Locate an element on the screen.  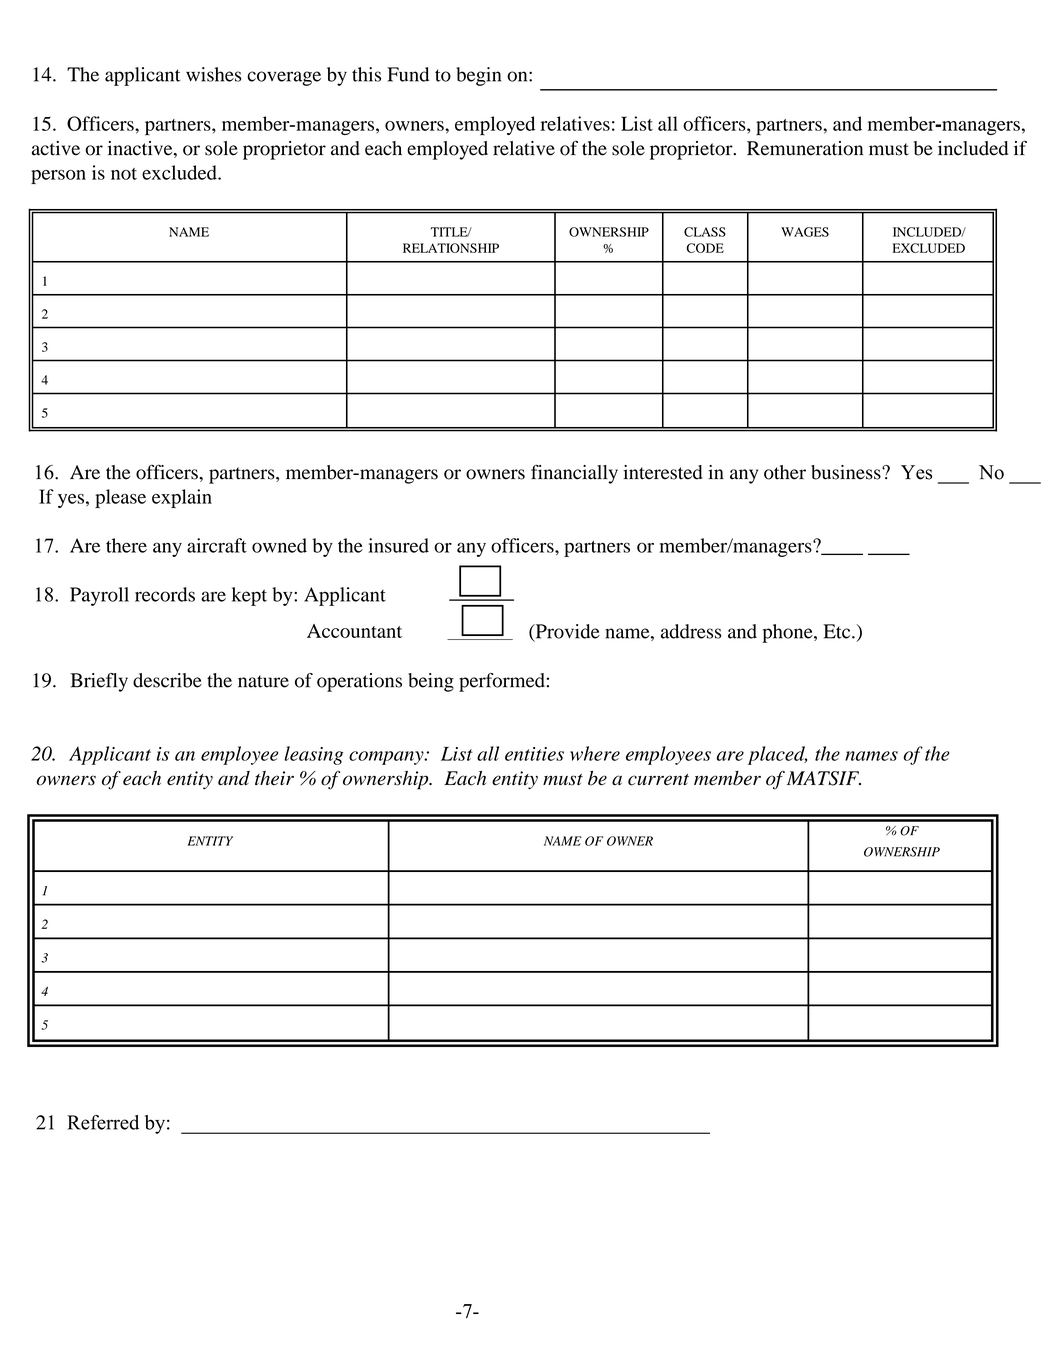
begin is located at coordinates (478, 76).
